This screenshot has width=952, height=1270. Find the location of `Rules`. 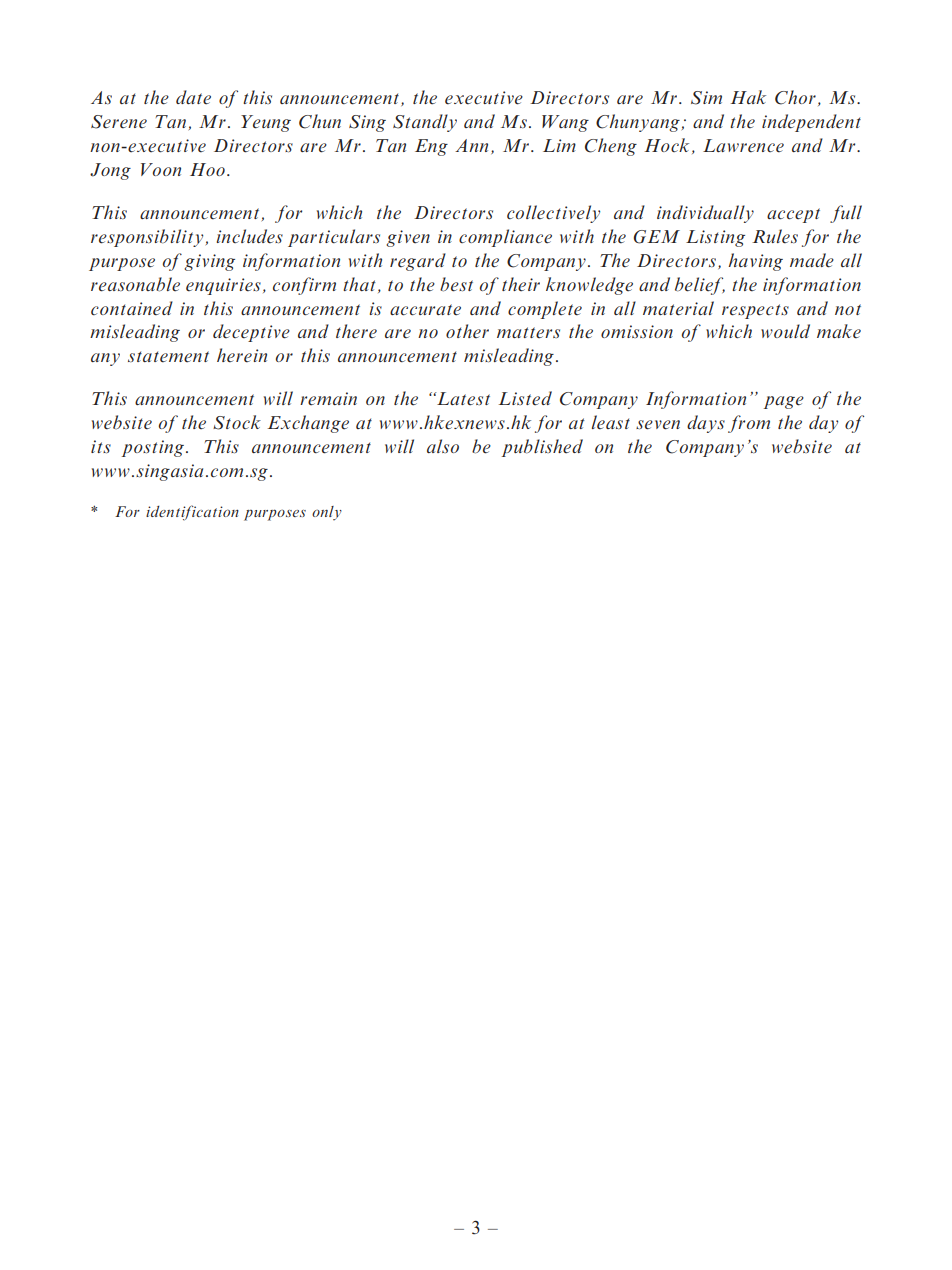

Rules is located at coordinates (775, 236).
